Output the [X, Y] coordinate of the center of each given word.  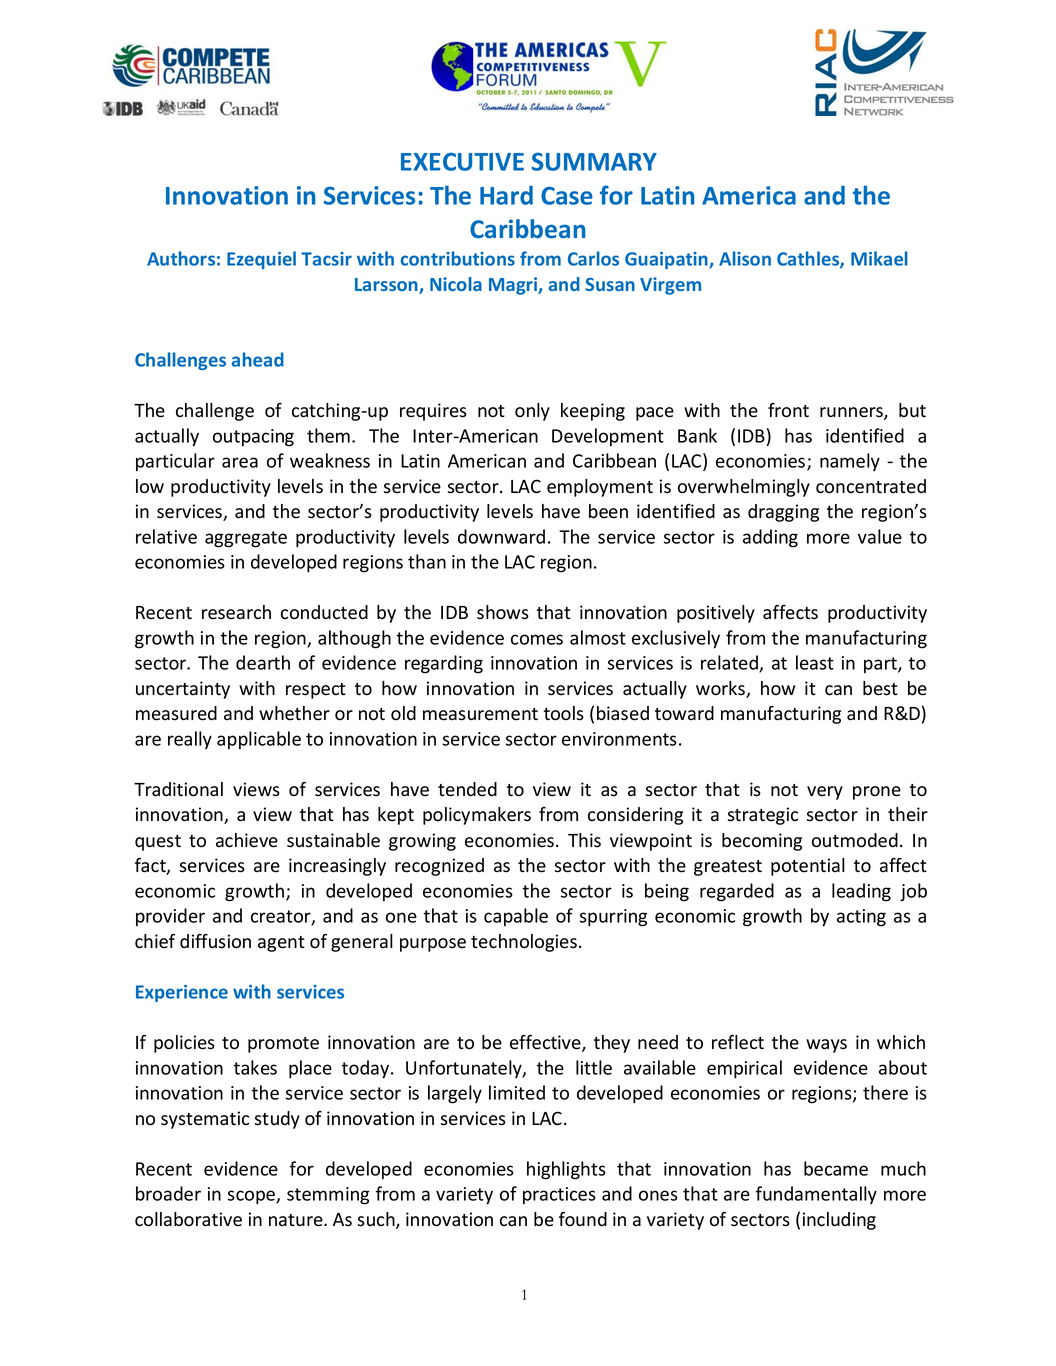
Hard [506, 195]
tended [467, 789]
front [788, 410]
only [532, 412]
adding [770, 538]
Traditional [178, 789]
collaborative [188, 1219]
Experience [182, 993]
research [236, 612]
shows [503, 612]
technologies [524, 943]
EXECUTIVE [462, 162]
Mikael [879, 258]
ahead [258, 359]
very [825, 793]
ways [826, 1046]
